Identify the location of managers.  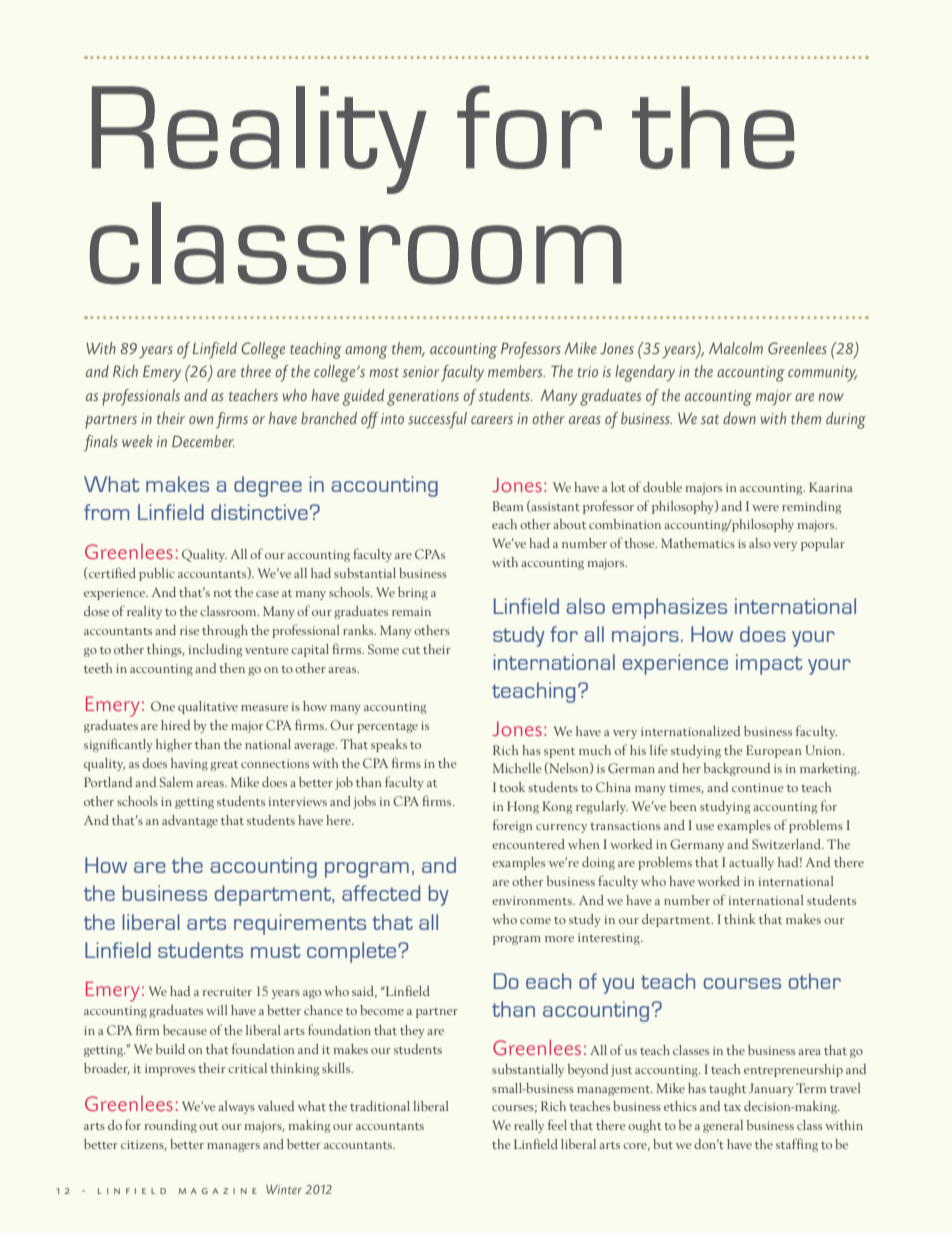
(233, 1147).
